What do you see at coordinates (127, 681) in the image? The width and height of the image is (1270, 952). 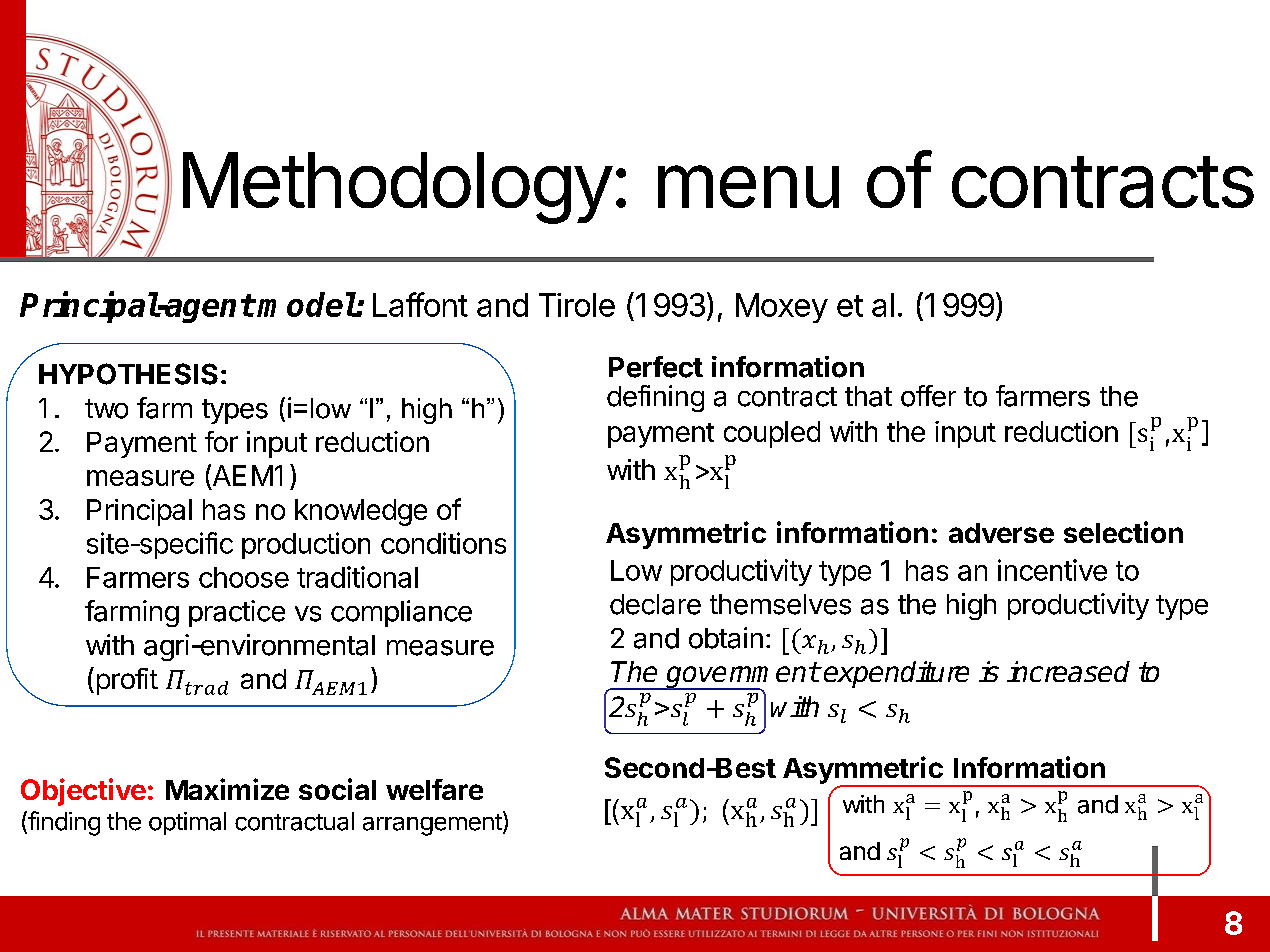 I see `profit` at bounding box center [127, 681].
